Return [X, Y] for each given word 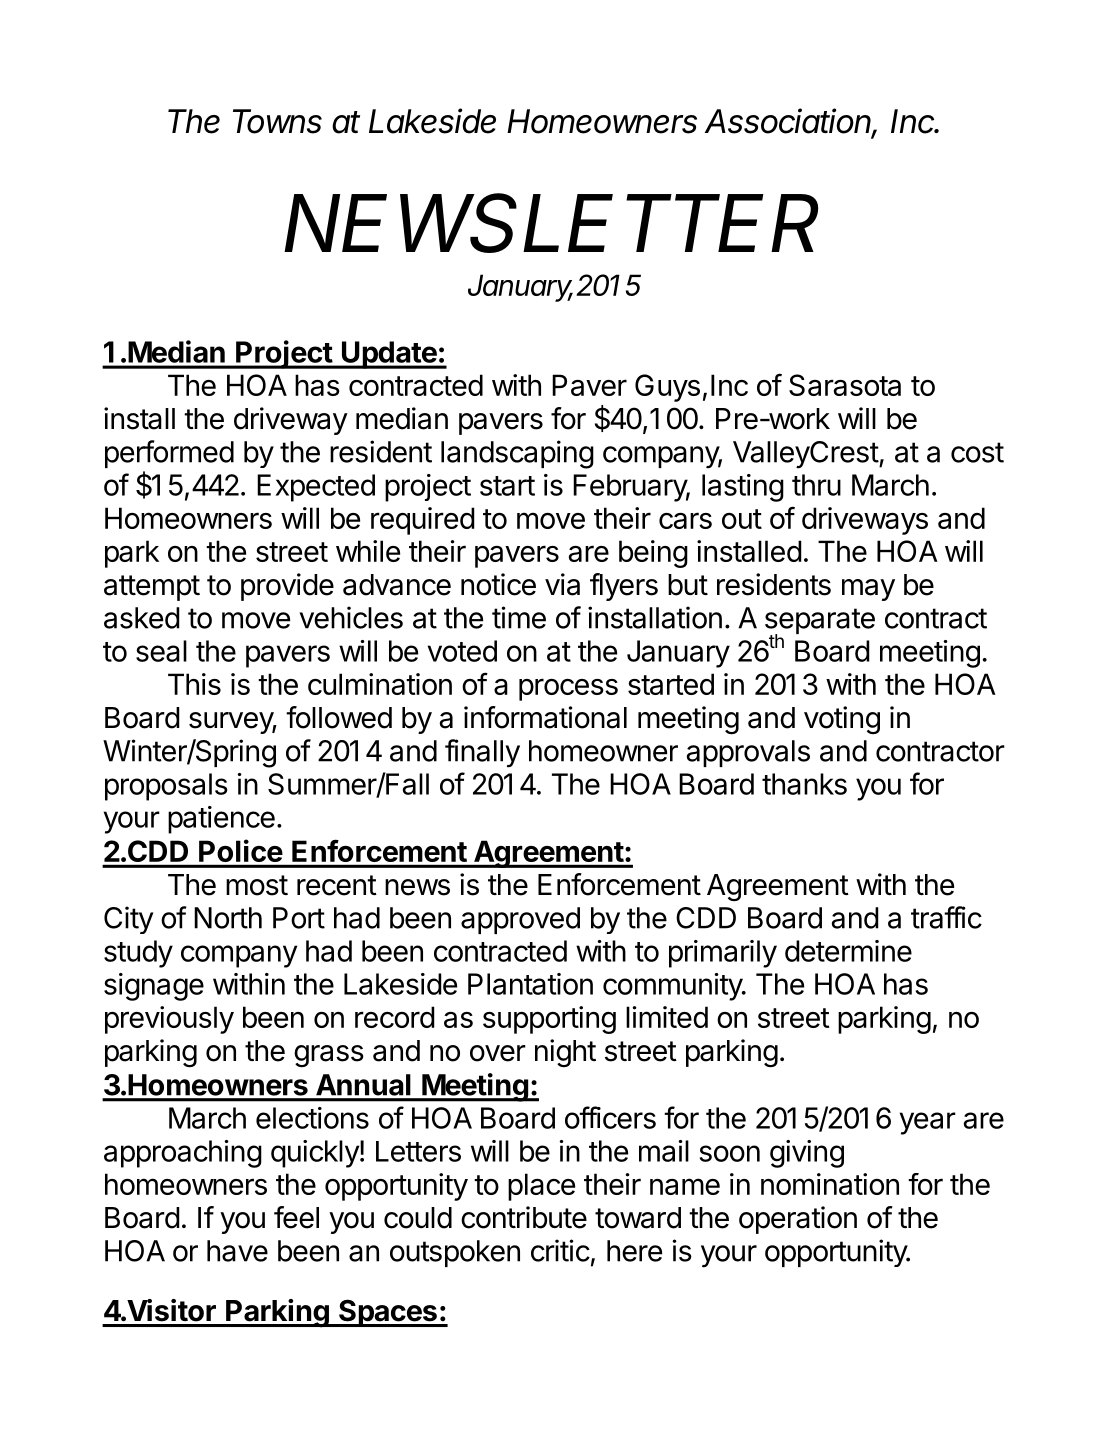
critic [560, 1250]
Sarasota [845, 385]
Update [389, 355]
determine [848, 951]
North [228, 918]
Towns [277, 121]
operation [798, 1220]
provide [287, 587]
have [237, 1251]
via [562, 584]
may [868, 590]
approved [520, 920]
